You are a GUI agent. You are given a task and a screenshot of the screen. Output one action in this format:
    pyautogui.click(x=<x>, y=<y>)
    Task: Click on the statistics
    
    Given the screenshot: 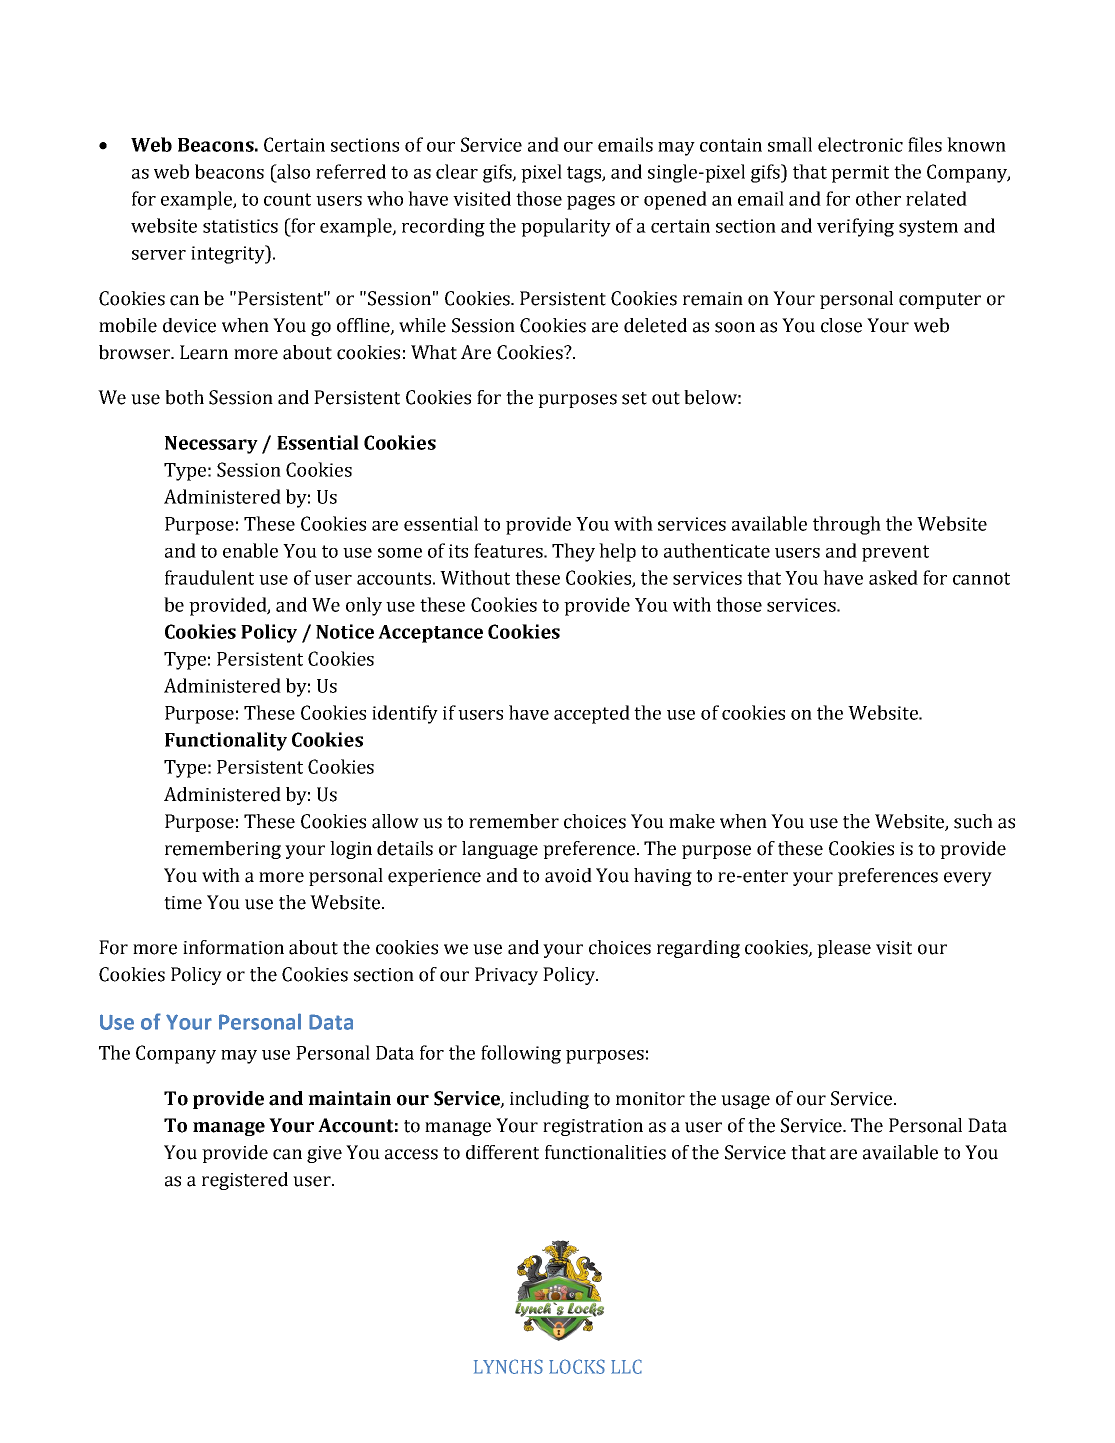 What is the action you would take?
    pyautogui.click(x=240, y=226)
